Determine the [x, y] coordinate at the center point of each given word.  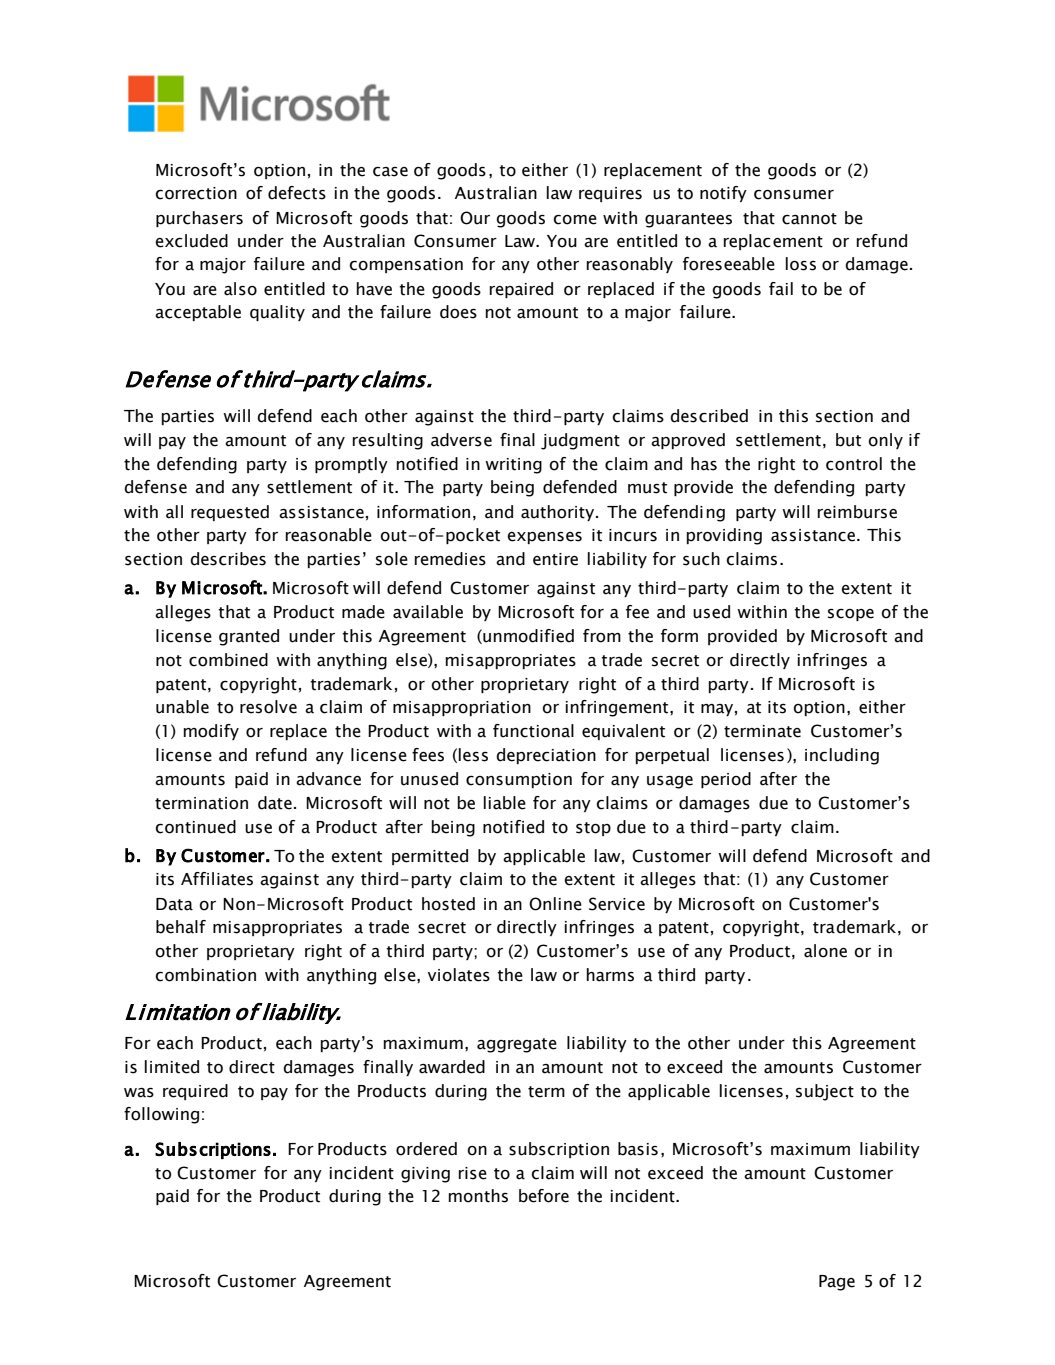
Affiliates [217, 879]
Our [475, 218]
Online [555, 904]
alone [825, 951]
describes [228, 559]
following [161, 1115]
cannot [809, 219]
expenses [544, 538]
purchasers [199, 219]
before [544, 1196]
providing [724, 536]
